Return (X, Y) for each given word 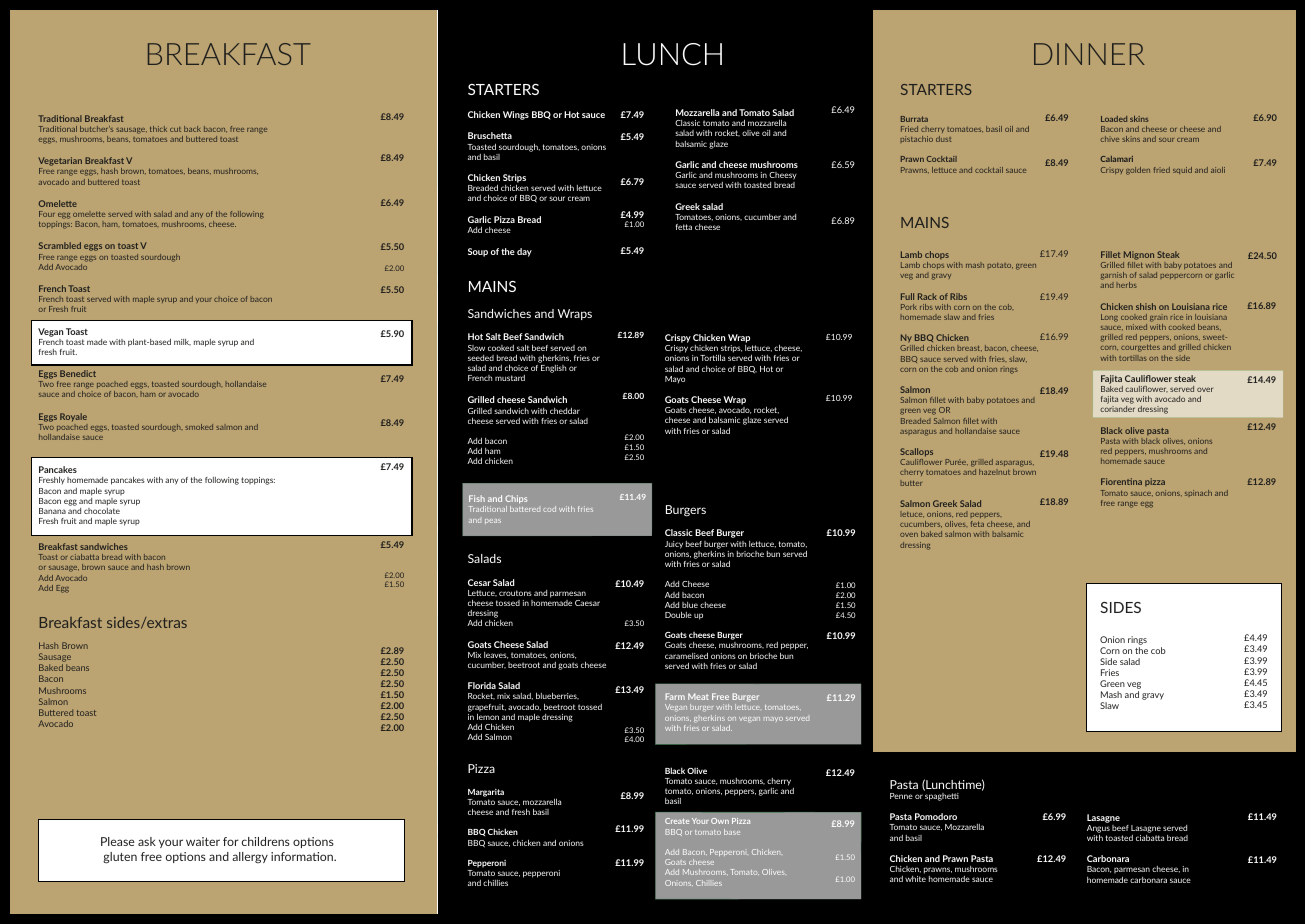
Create (677, 821)
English (553, 369)
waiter (203, 841)
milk (182, 342)
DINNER (1089, 54)
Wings (516, 115)
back (192, 129)
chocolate (102, 511)
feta (977, 524)
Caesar (587, 603)
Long (1109, 318)
